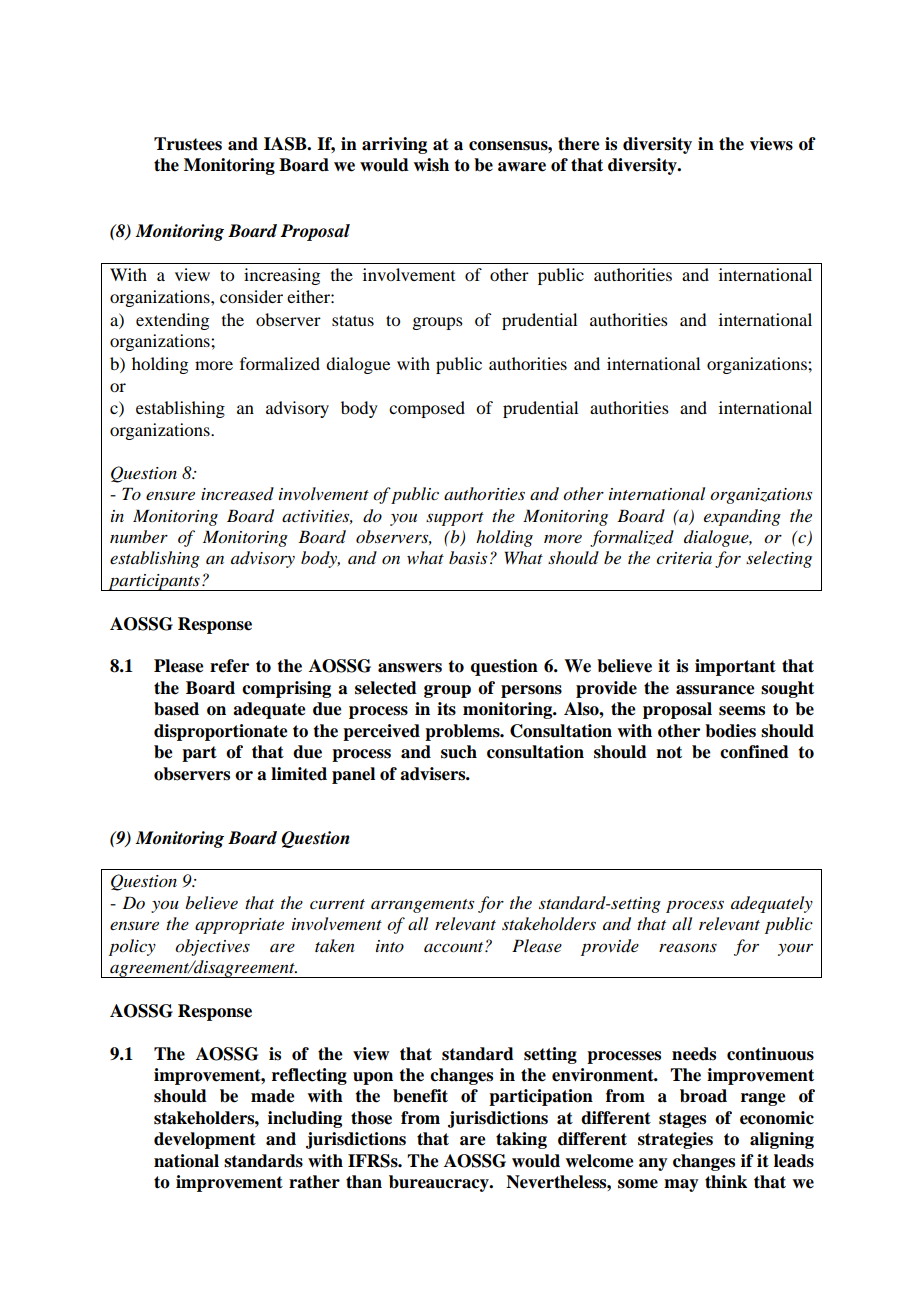 The image size is (924, 1308). Describe the element at coordinates (188, 144) in the document. I see `Trustees` at that location.
